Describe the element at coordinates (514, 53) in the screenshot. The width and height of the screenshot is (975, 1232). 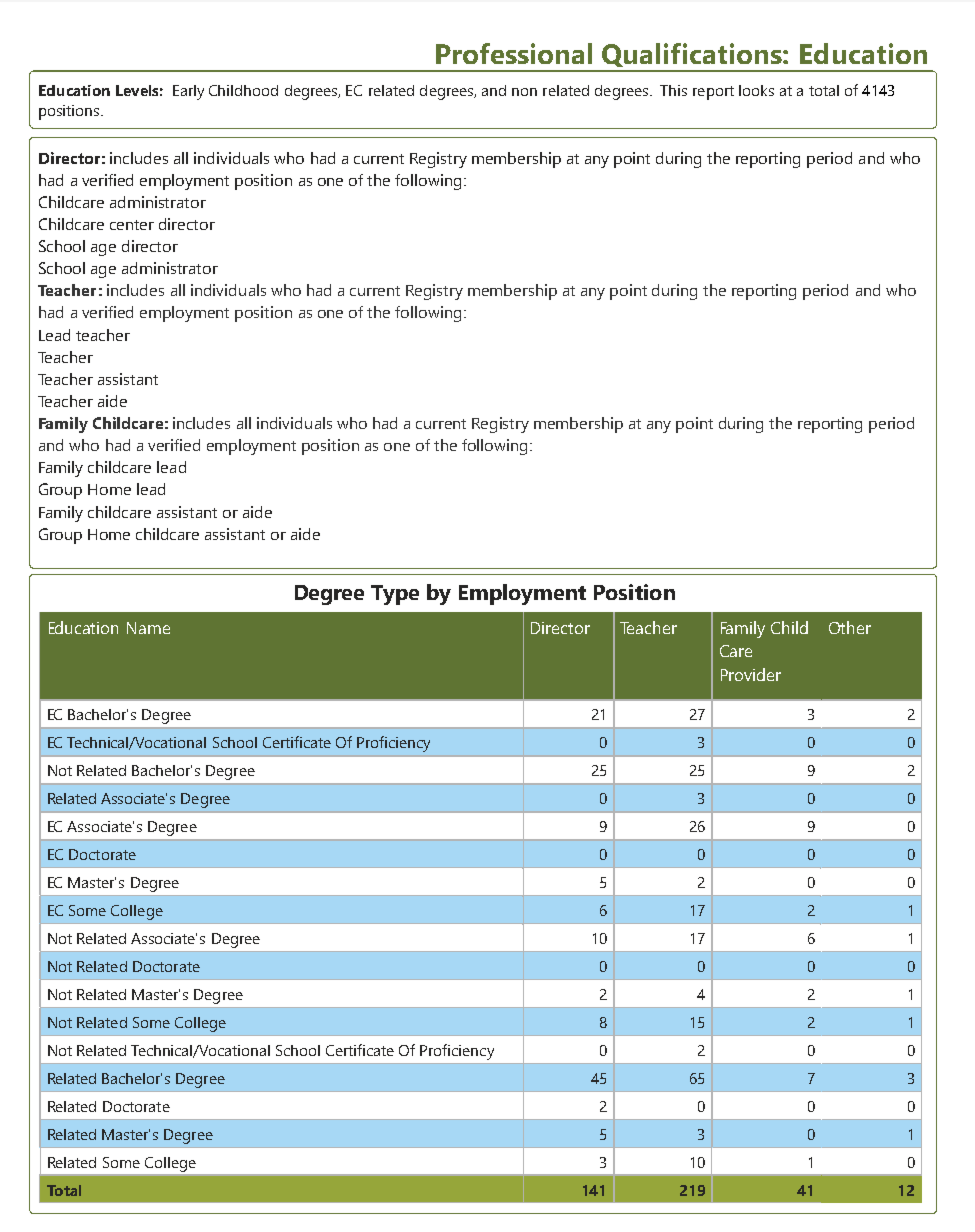
I see `Professional` at that location.
